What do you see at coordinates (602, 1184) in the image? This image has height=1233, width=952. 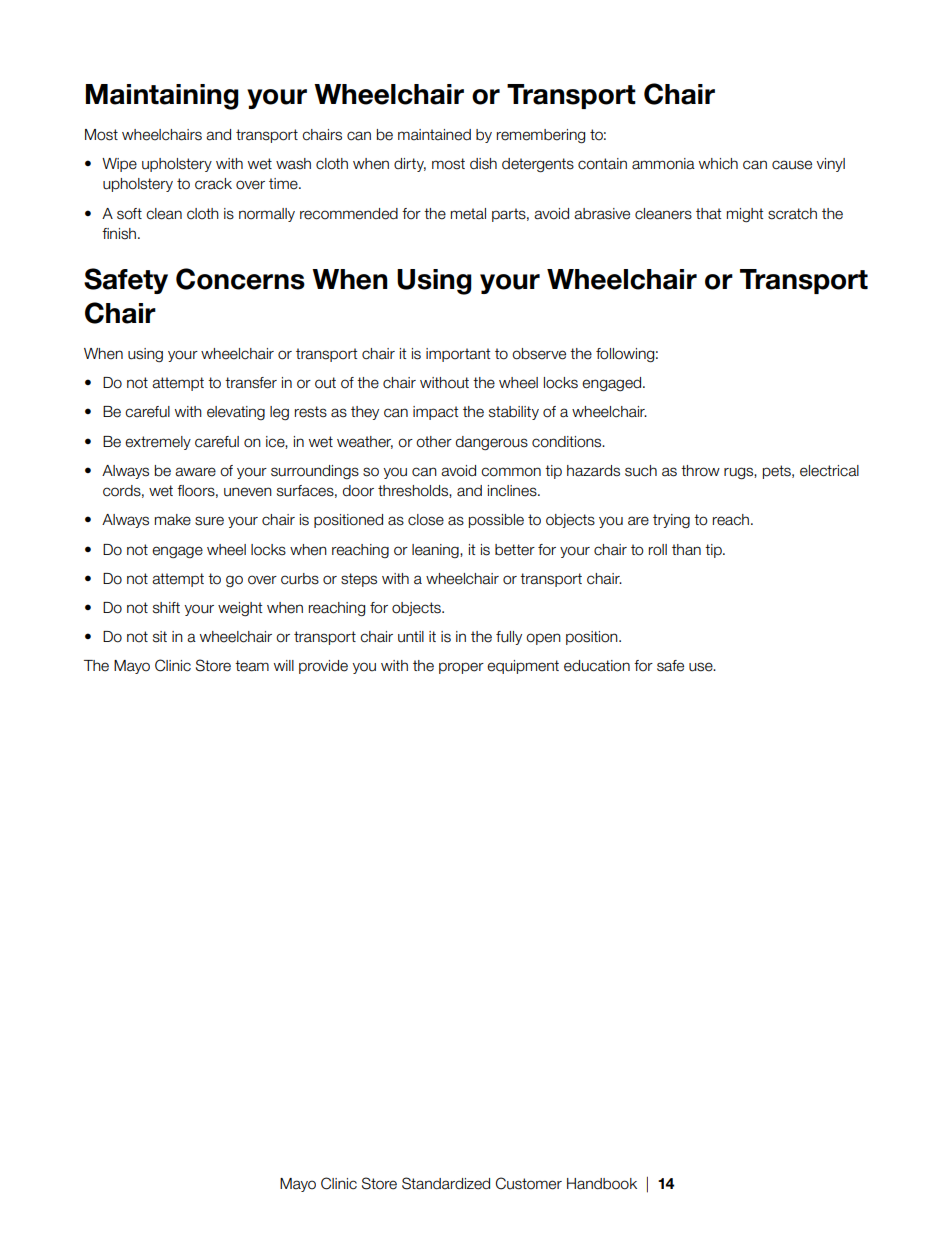 I see `Handbook` at bounding box center [602, 1184].
